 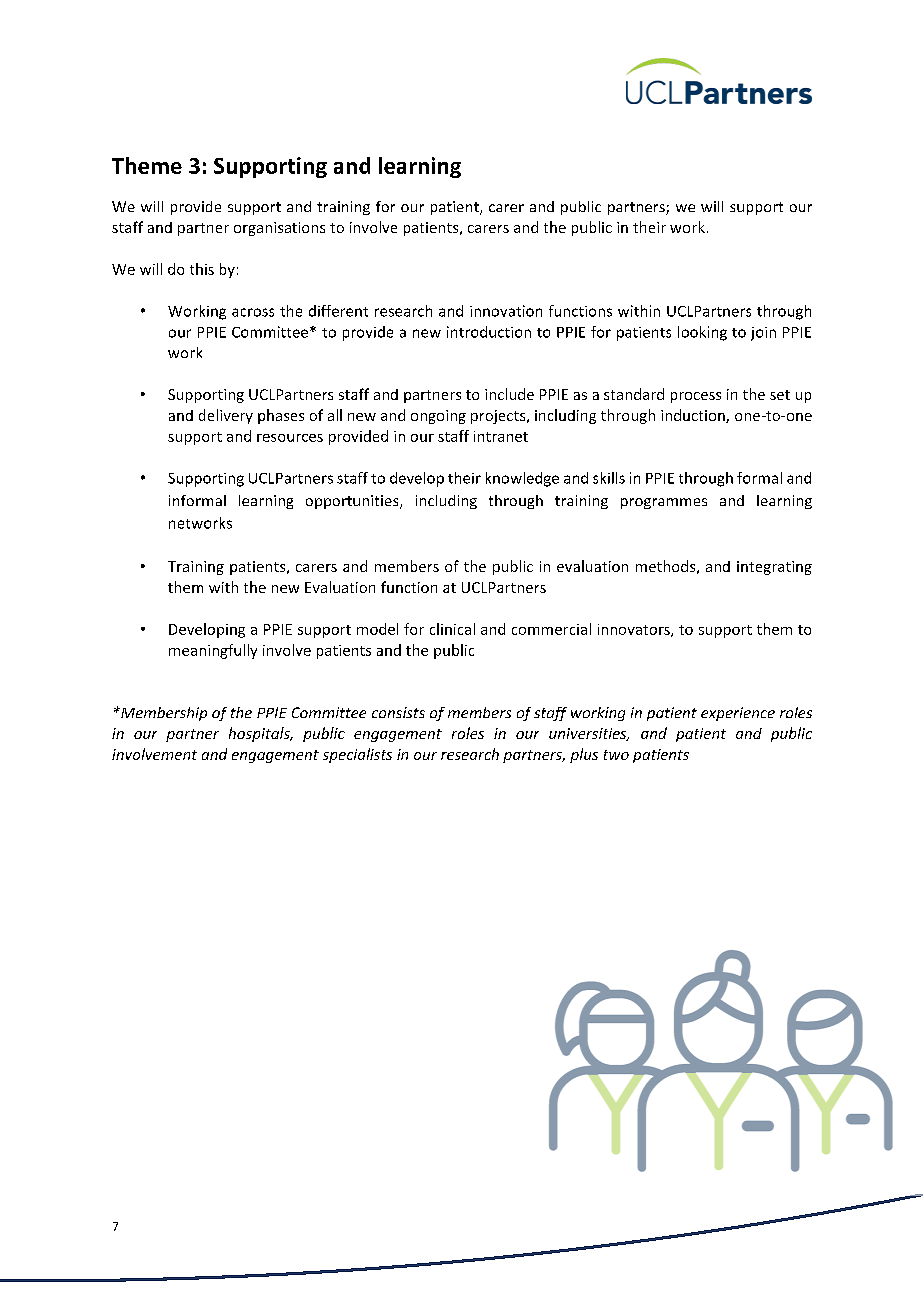 I want to click on integrating, so click(x=774, y=568).
